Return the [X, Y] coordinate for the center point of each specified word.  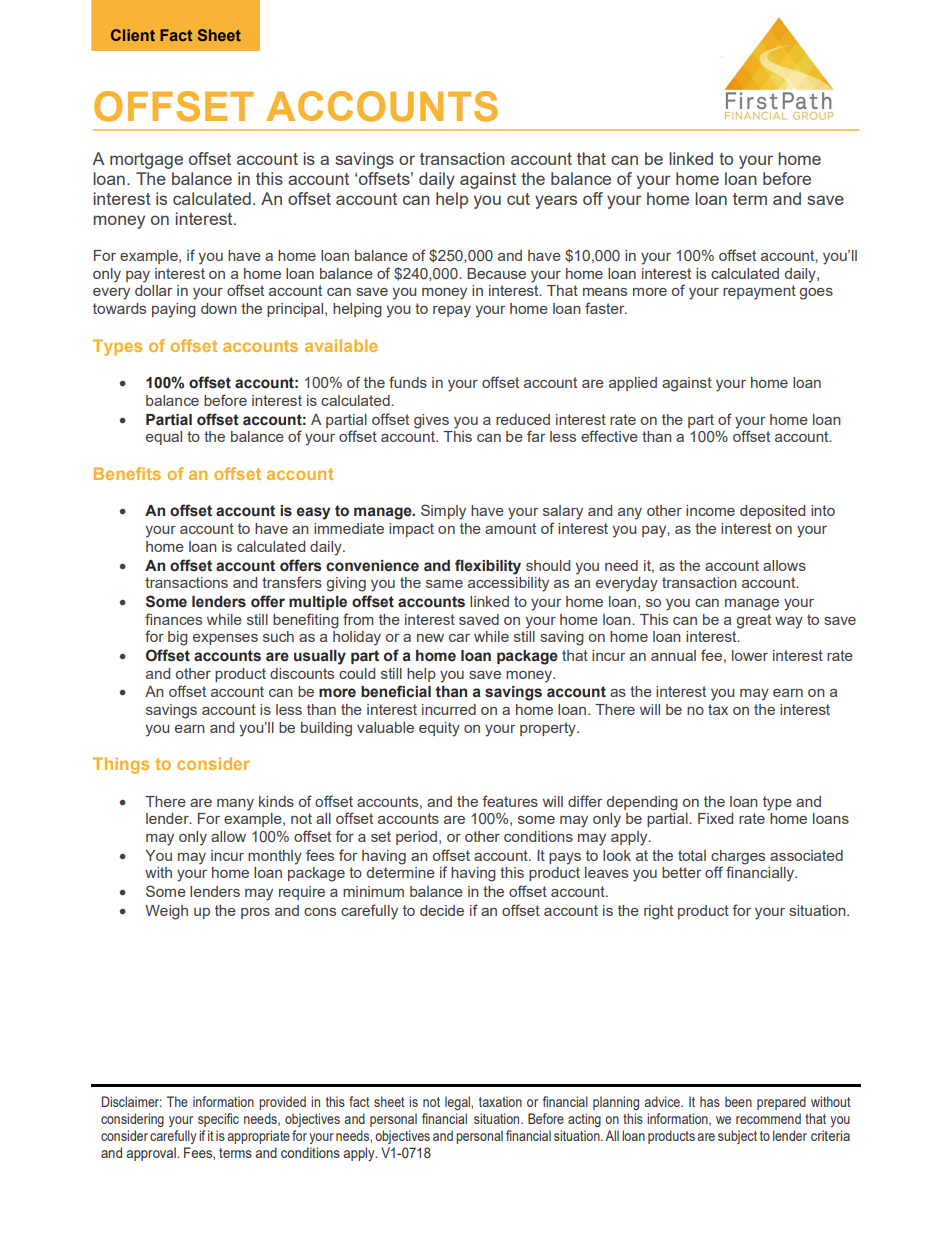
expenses [225, 639]
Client [133, 35]
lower [750, 655]
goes [816, 294]
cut [518, 199]
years [556, 202]
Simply [443, 512]
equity [439, 729]
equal [164, 438]
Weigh [166, 912]
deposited [772, 512]
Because [496, 273]
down [219, 308]
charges [738, 858]
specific [218, 1120]
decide [442, 910]
